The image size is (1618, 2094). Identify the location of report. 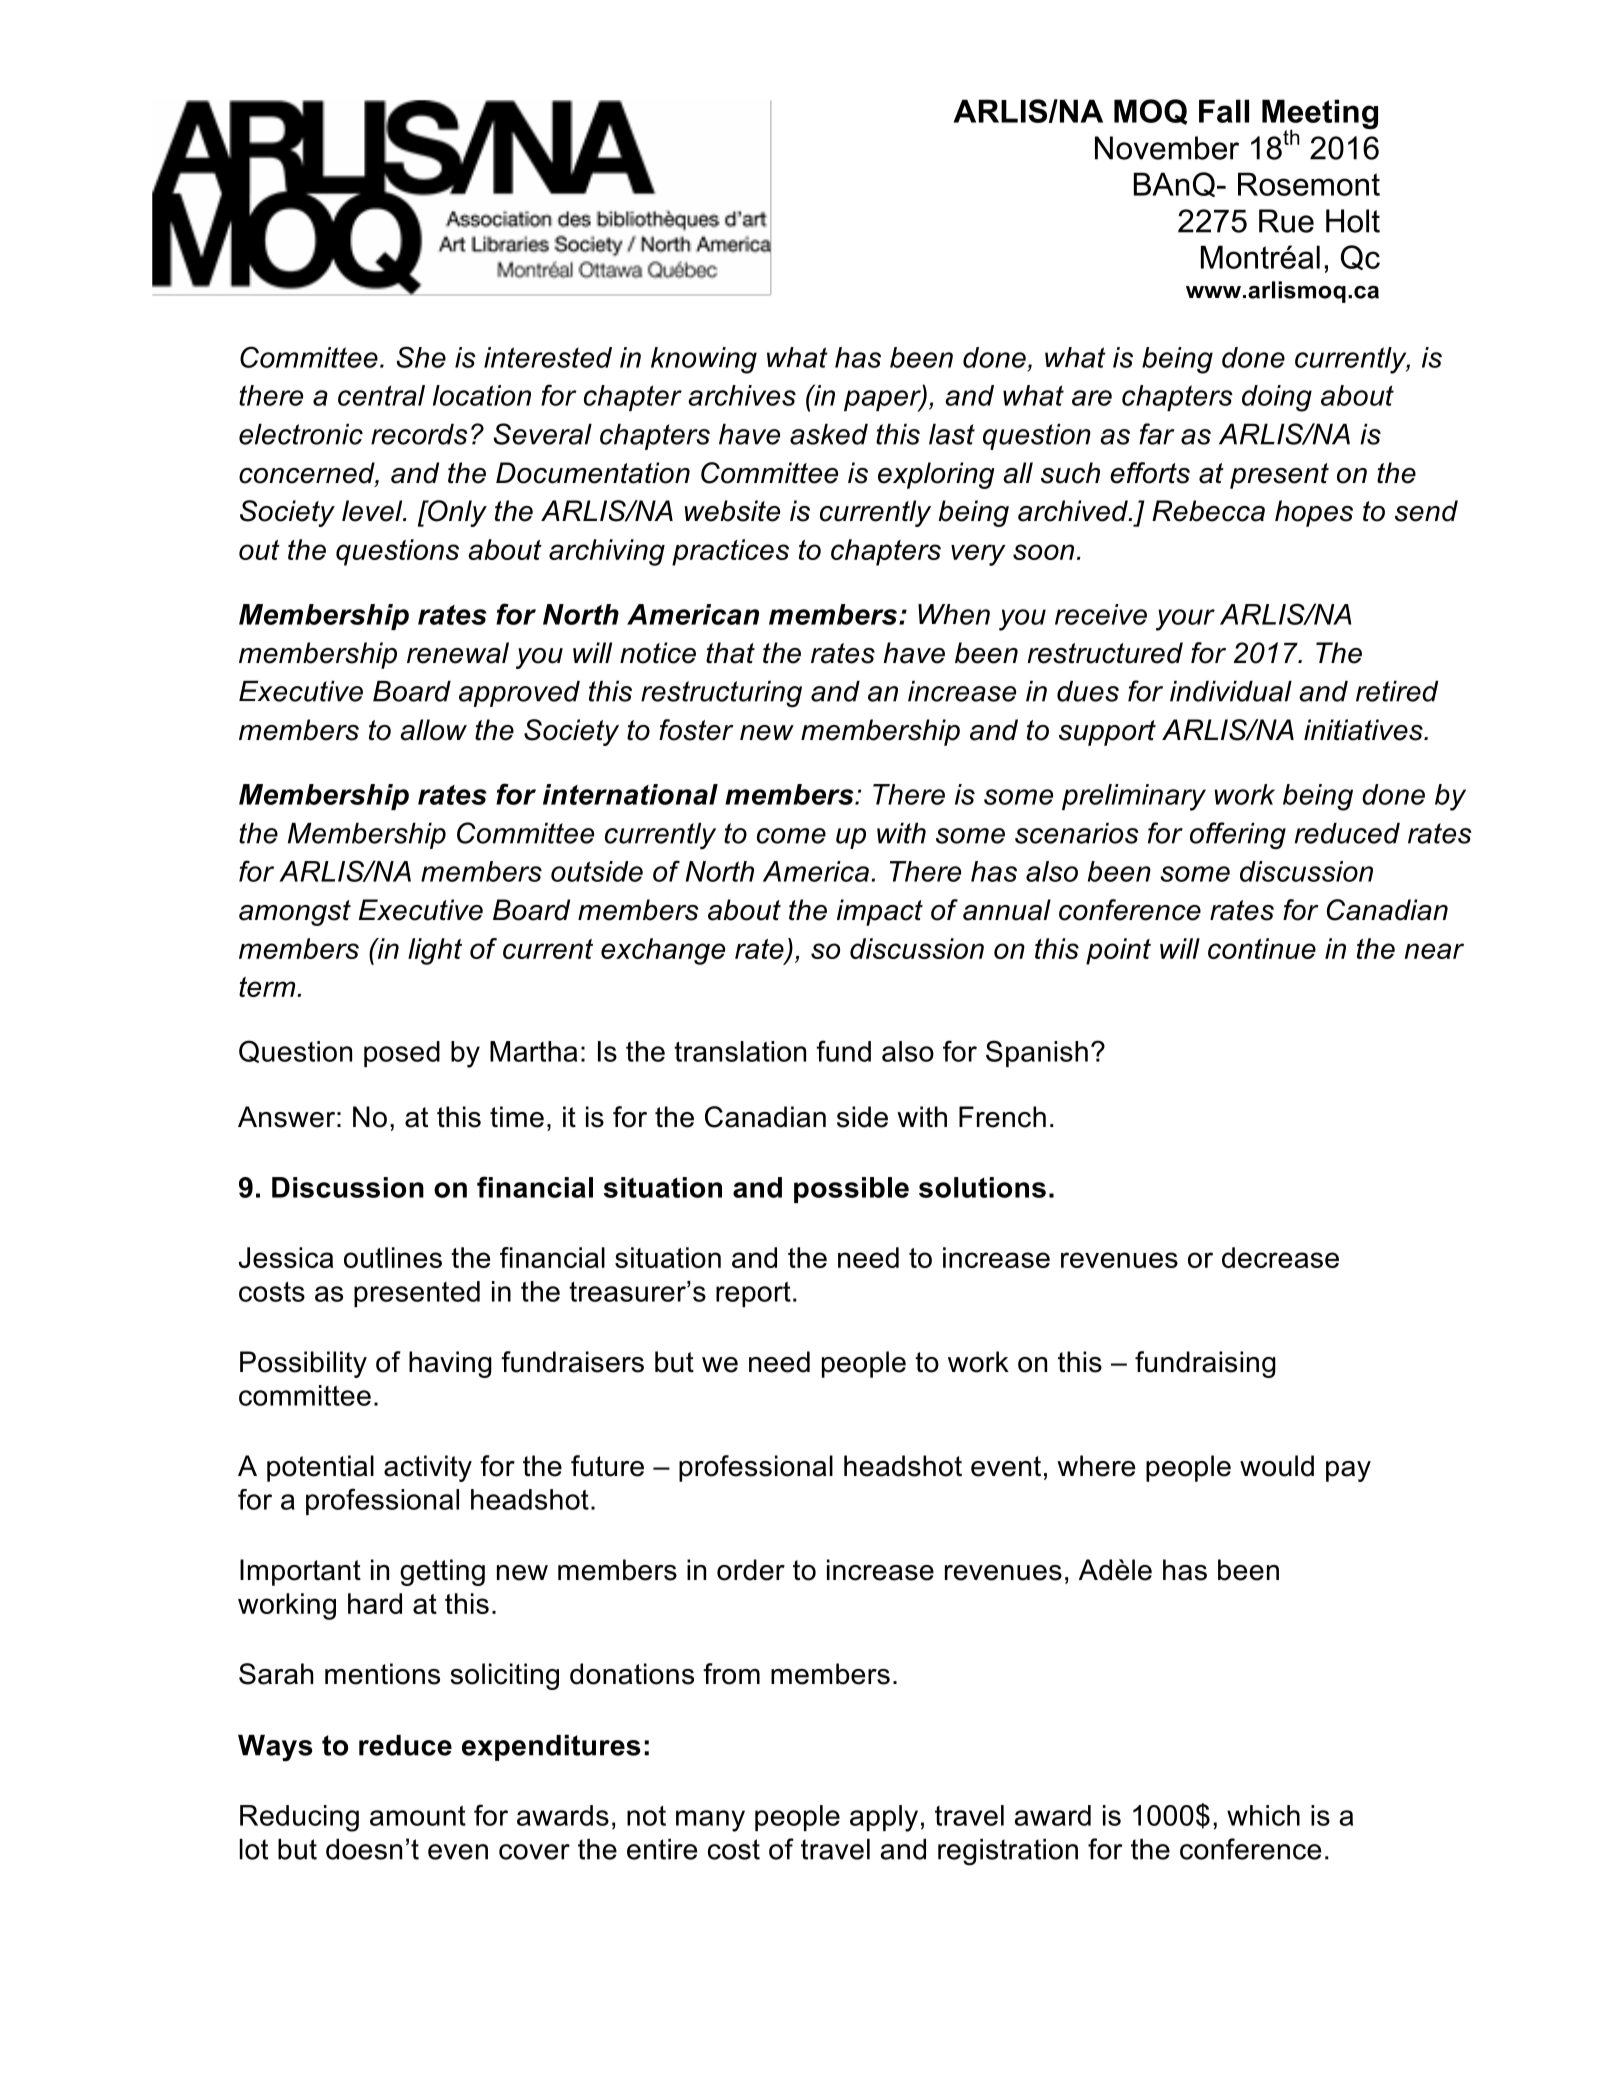
(753, 1294).
